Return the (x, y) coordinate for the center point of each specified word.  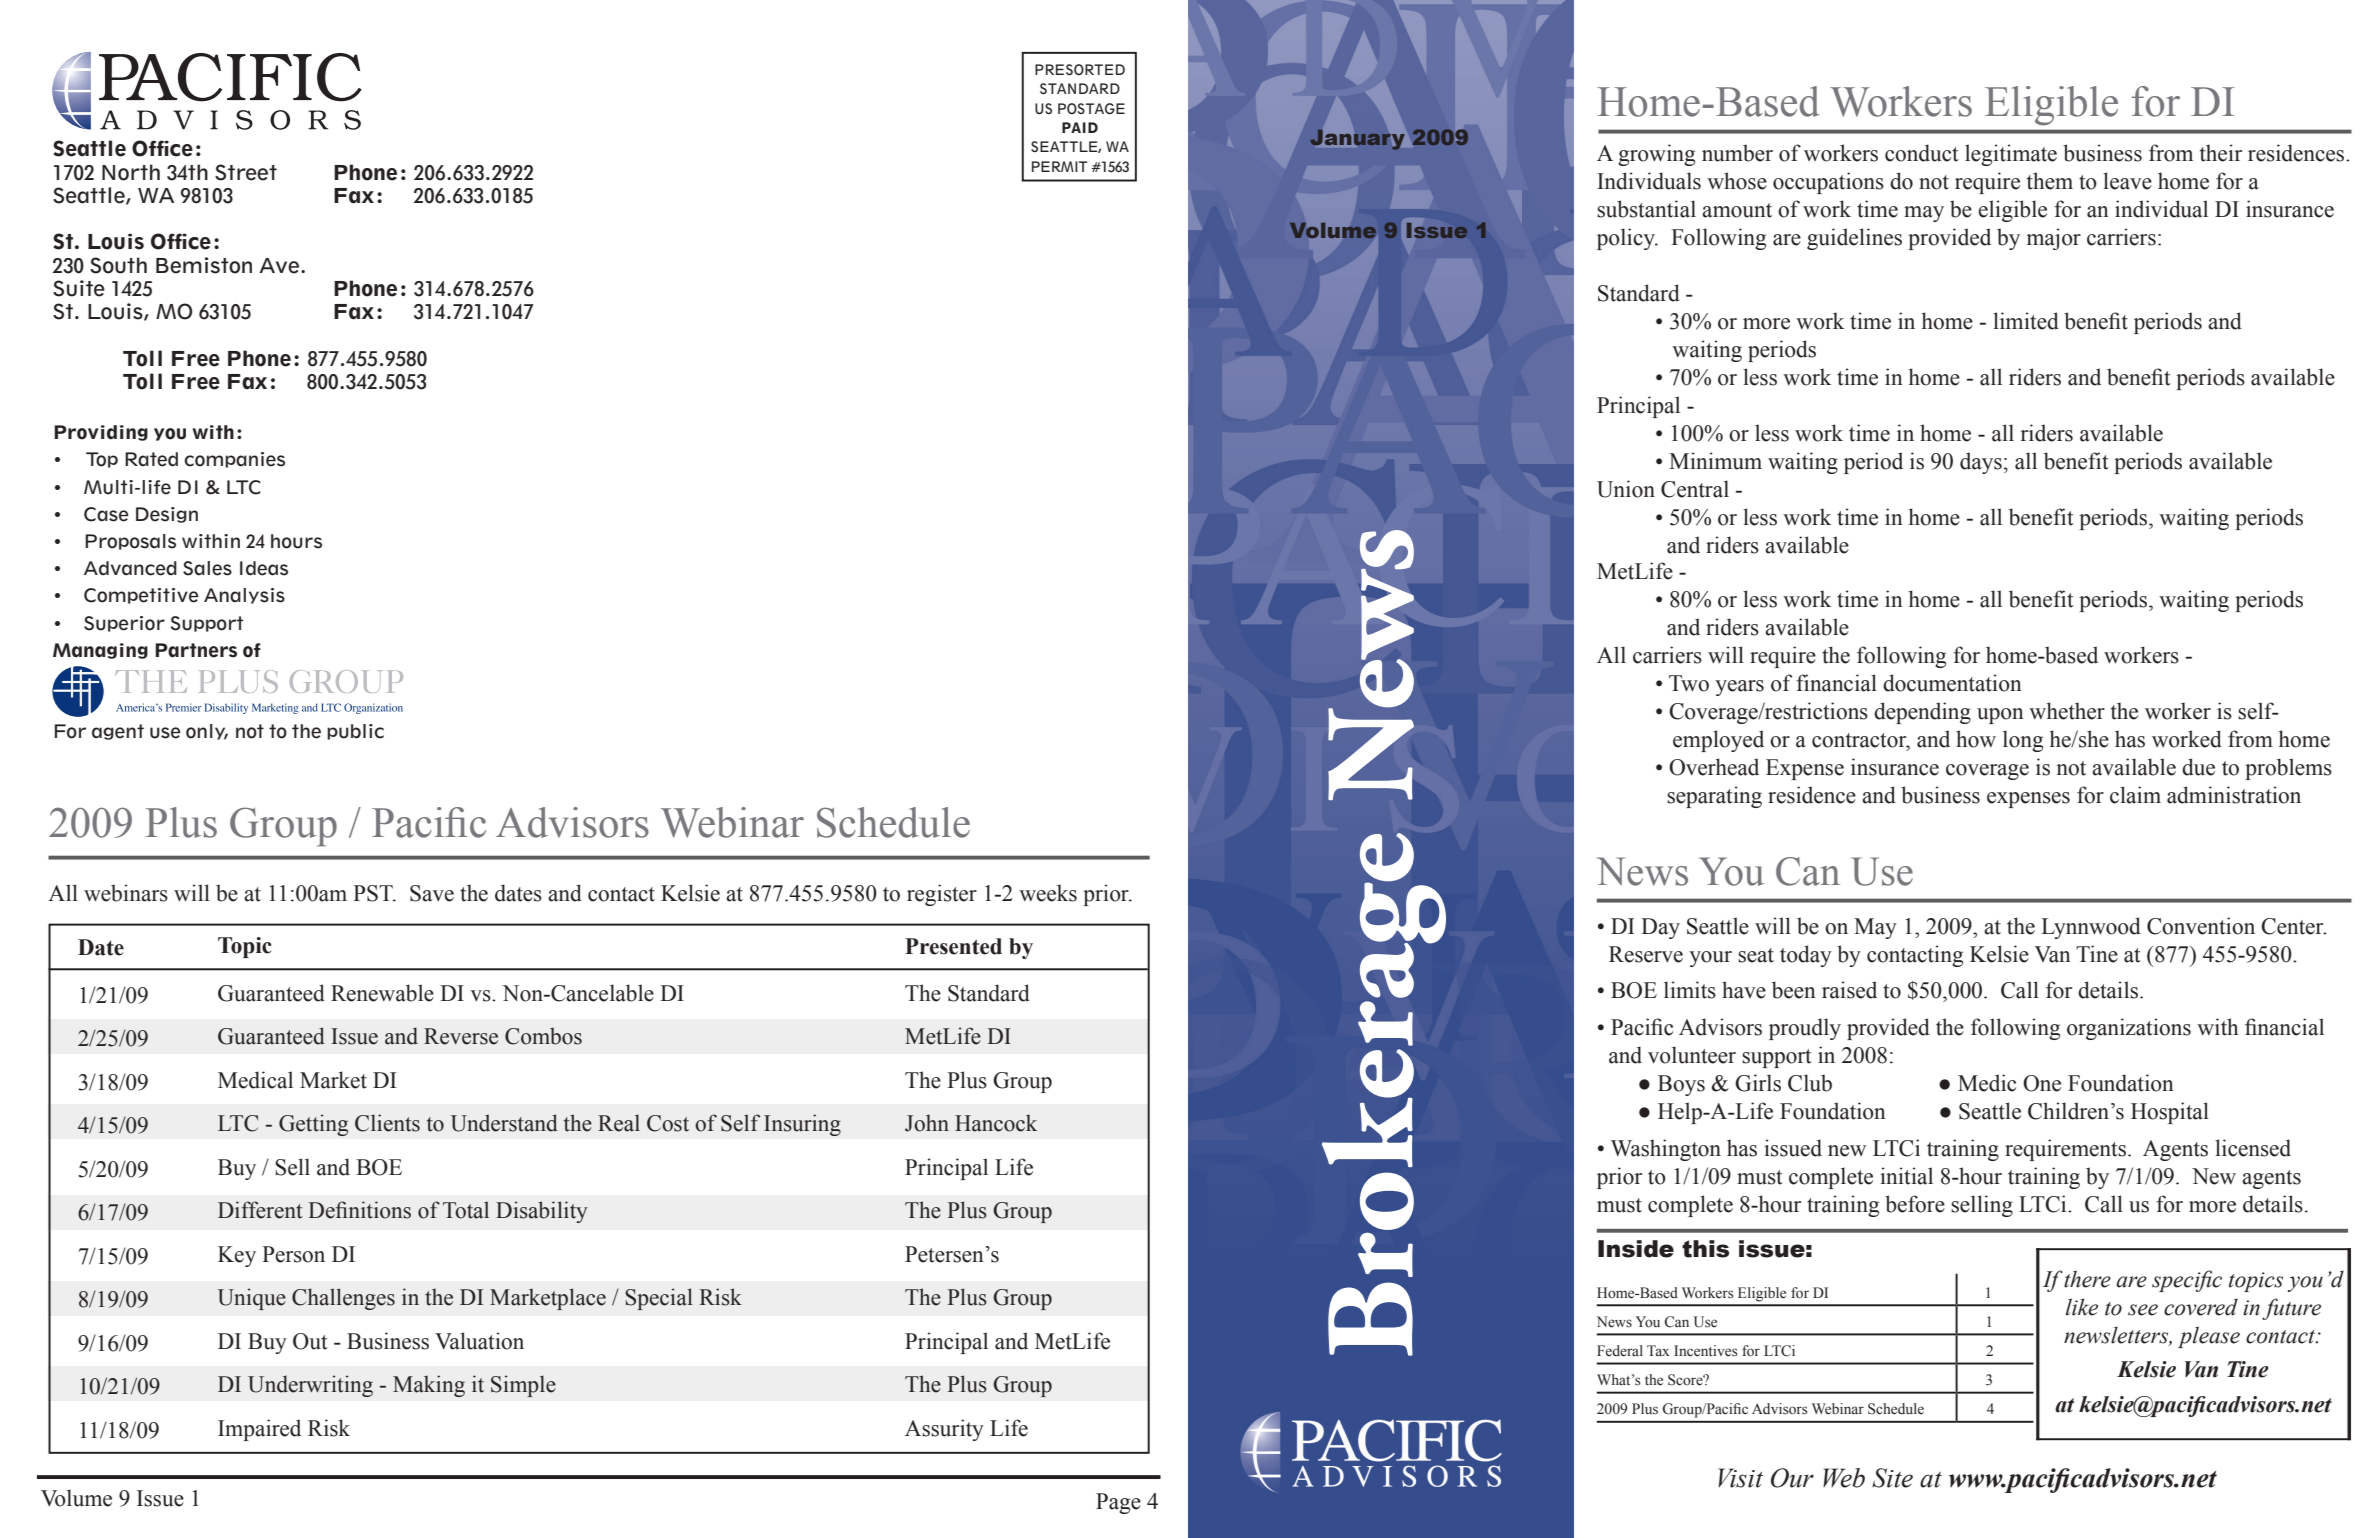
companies (234, 460)
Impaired (259, 1430)
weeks (1048, 893)
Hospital (2170, 1113)
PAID (1080, 127)
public (355, 732)
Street (246, 172)
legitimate (2011, 155)
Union (1626, 489)
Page (1118, 1503)
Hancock (996, 1123)
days (1981, 463)
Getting (313, 1125)
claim (2135, 795)
